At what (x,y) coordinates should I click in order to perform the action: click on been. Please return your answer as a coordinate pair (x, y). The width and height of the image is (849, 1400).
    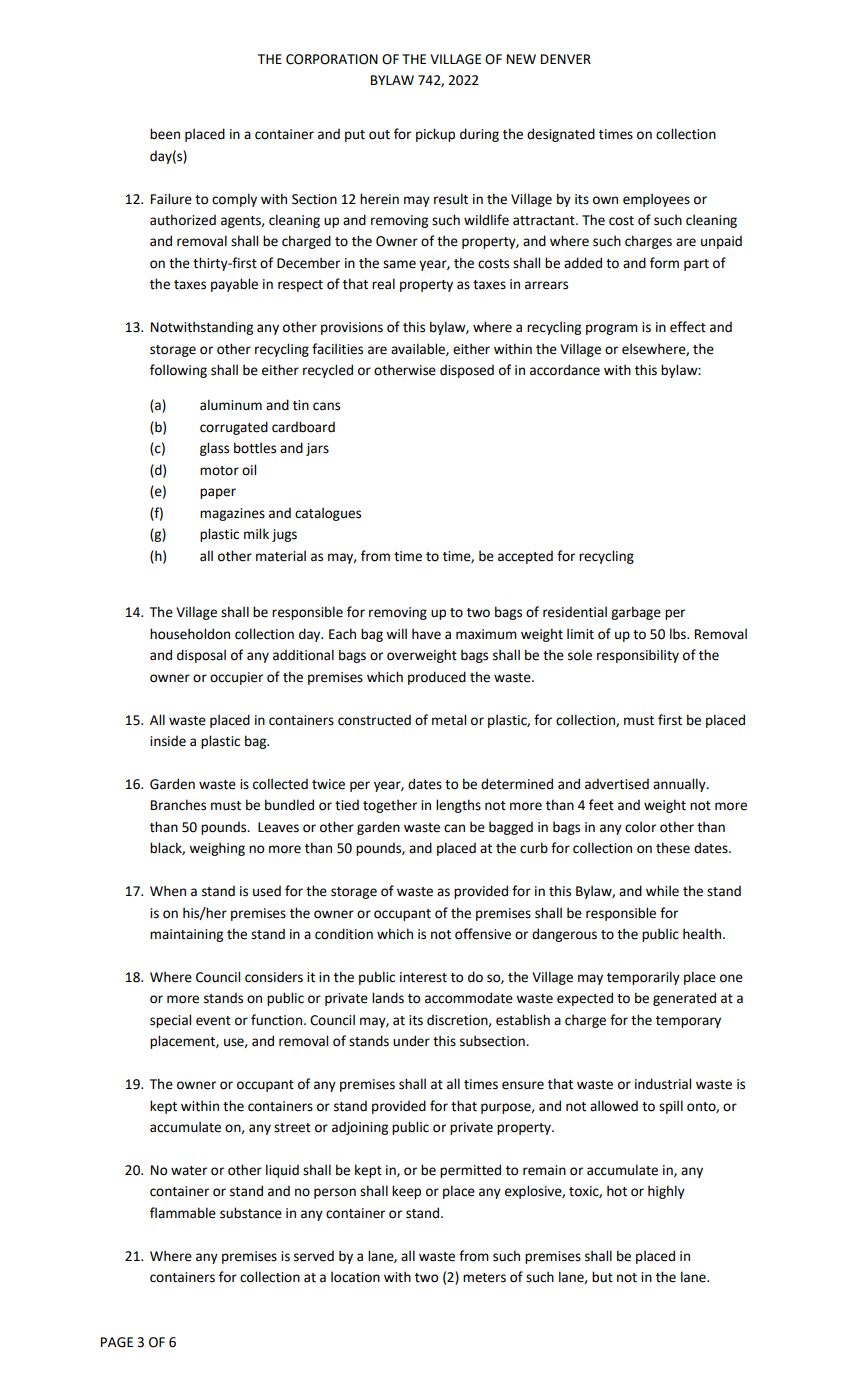
    Looking at the image, I should click on (165, 134).
